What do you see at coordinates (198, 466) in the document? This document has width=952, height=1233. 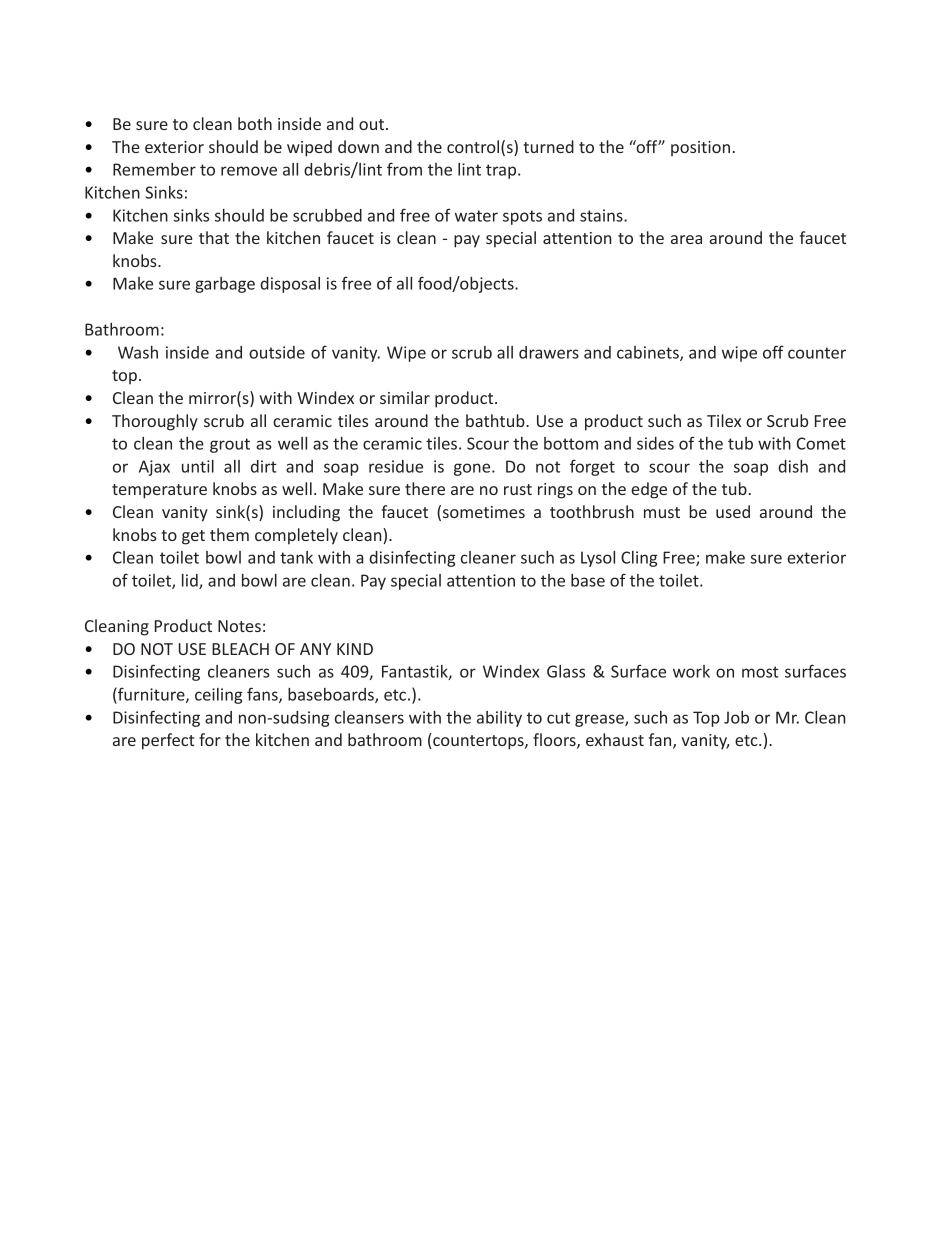 I see `until` at bounding box center [198, 466].
